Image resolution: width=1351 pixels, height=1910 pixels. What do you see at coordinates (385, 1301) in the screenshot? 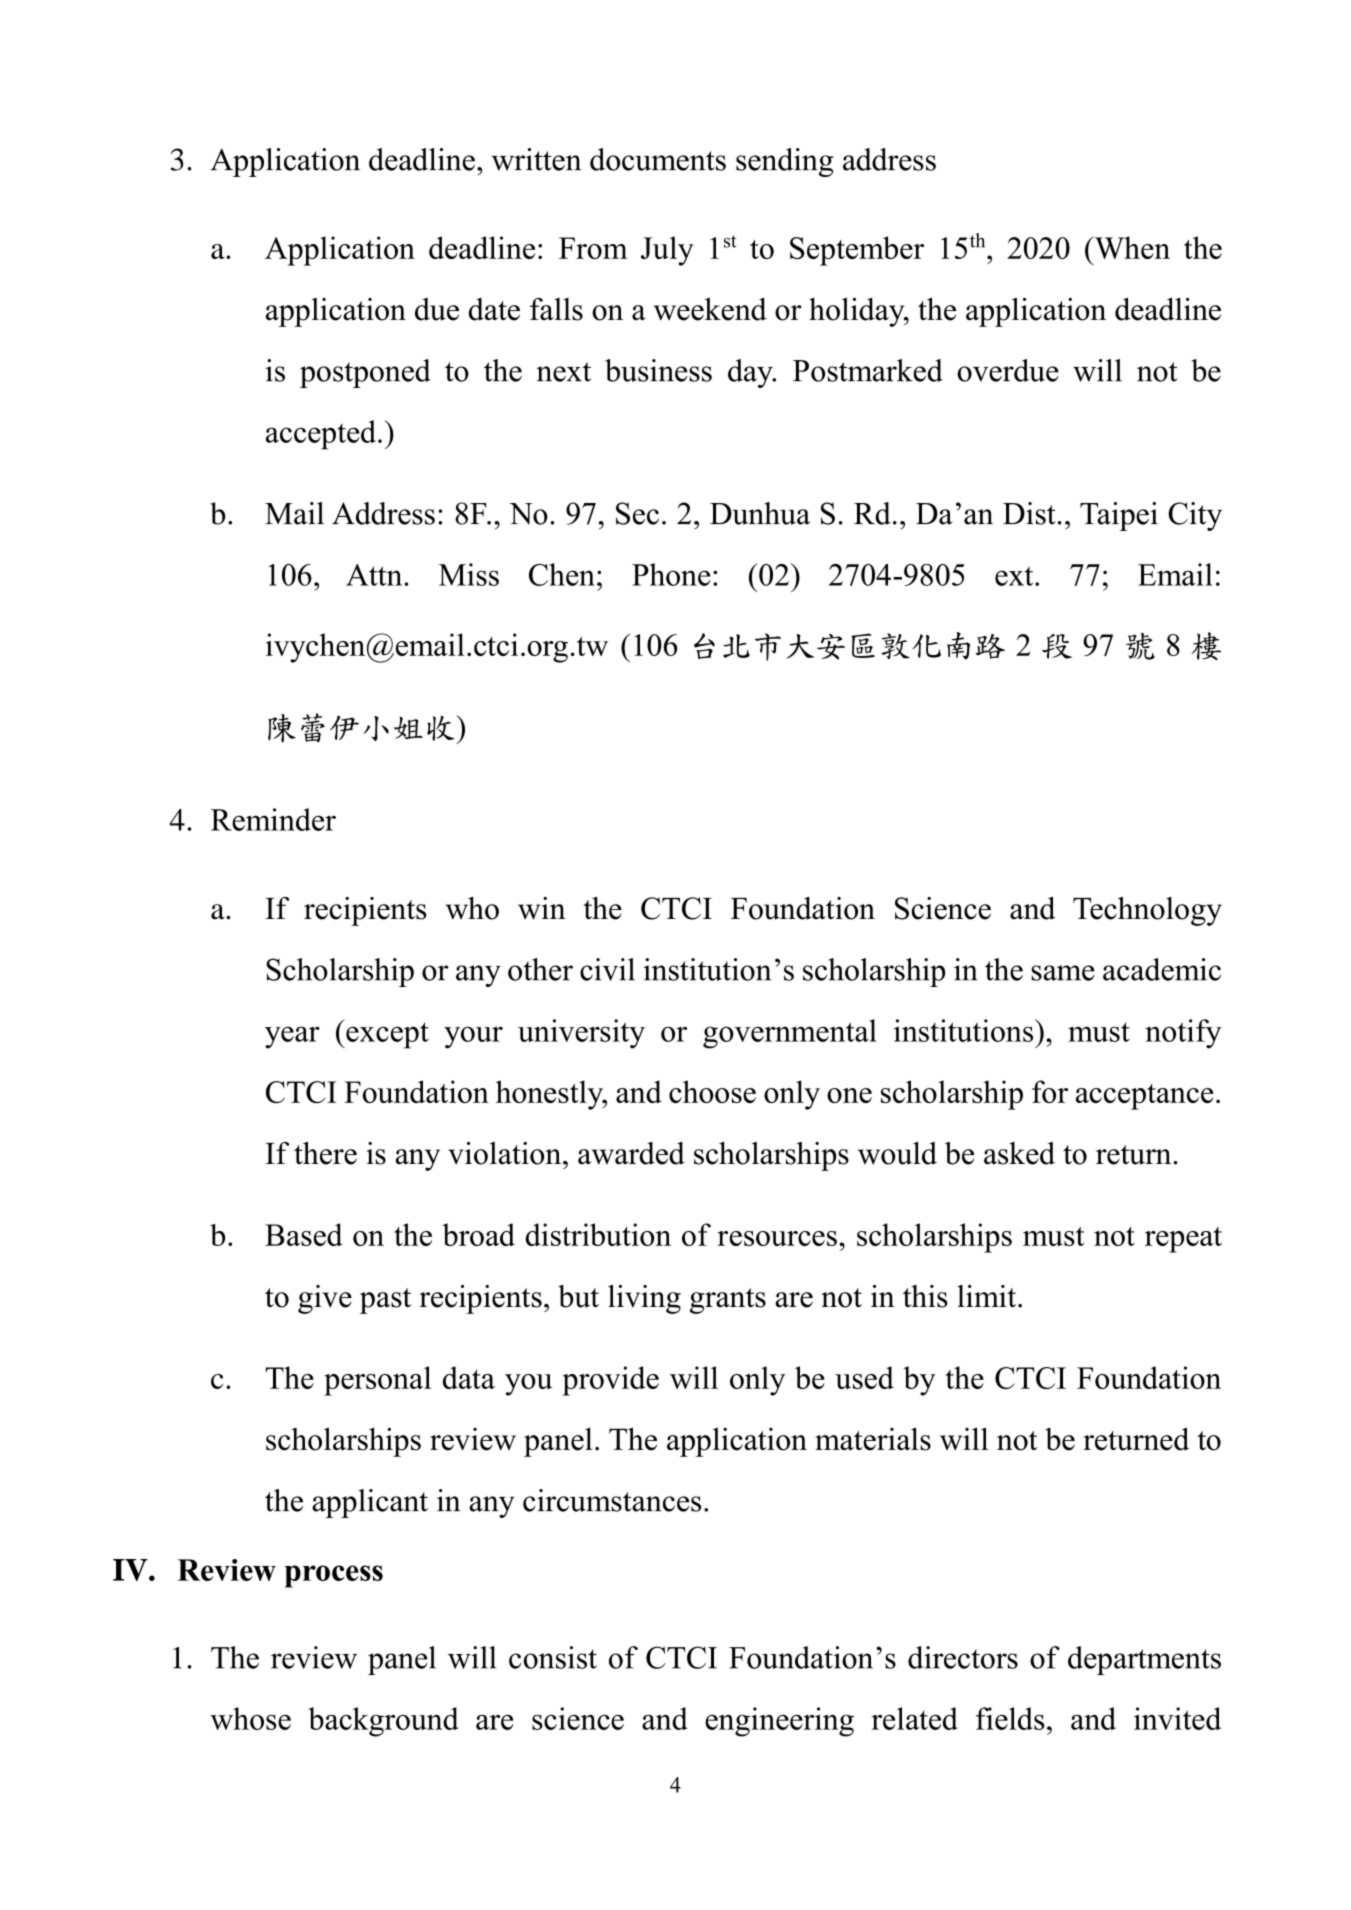
I see `past` at bounding box center [385, 1301].
